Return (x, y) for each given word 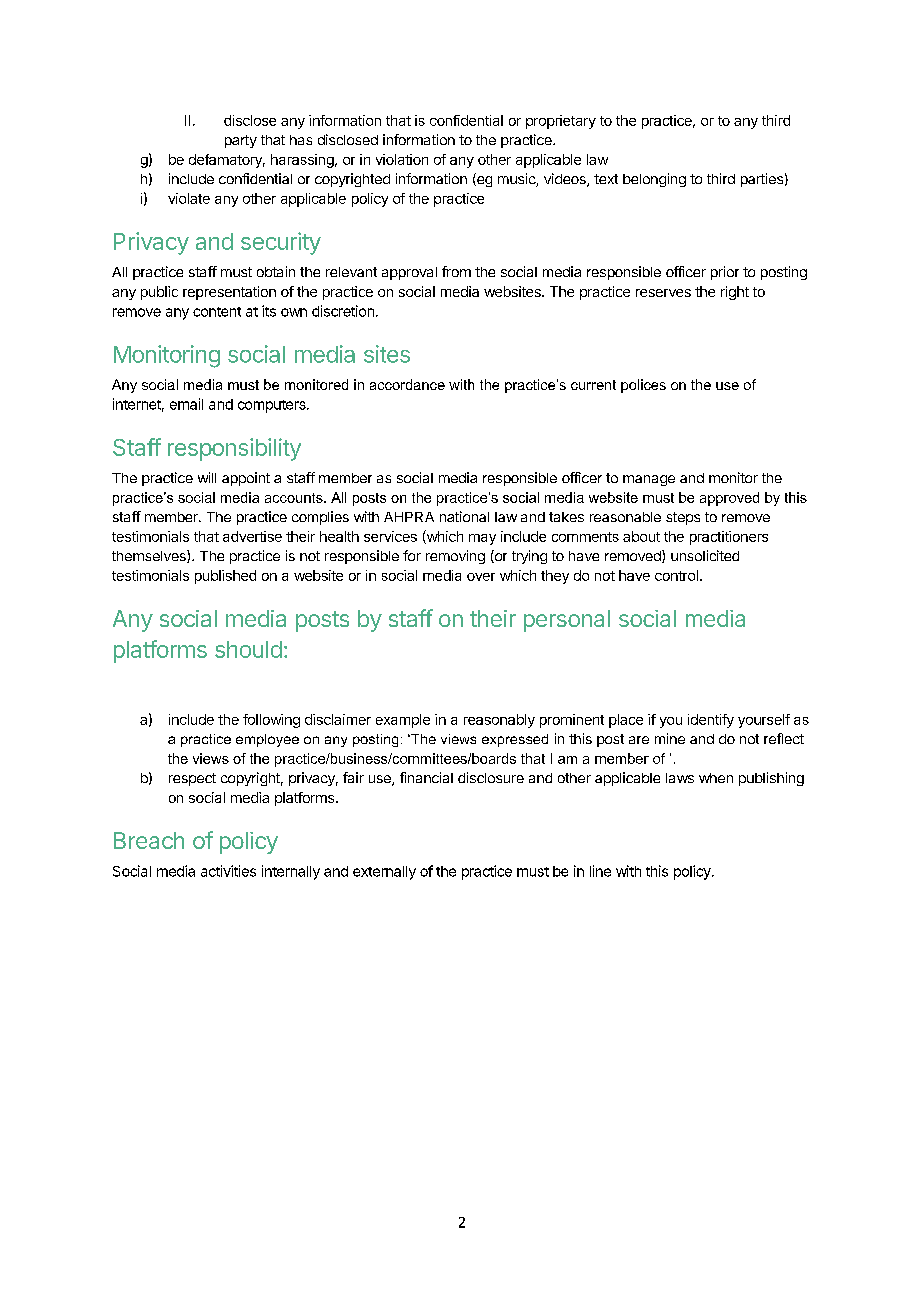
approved (729, 499)
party (241, 141)
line (600, 871)
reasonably (499, 721)
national (464, 516)
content (217, 312)
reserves (663, 293)
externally (384, 873)
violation (402, 159)
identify (711, 721)
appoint (246, 479)
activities (228, 871)
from (456, 271)
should (248, 649)
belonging (654, 180)
